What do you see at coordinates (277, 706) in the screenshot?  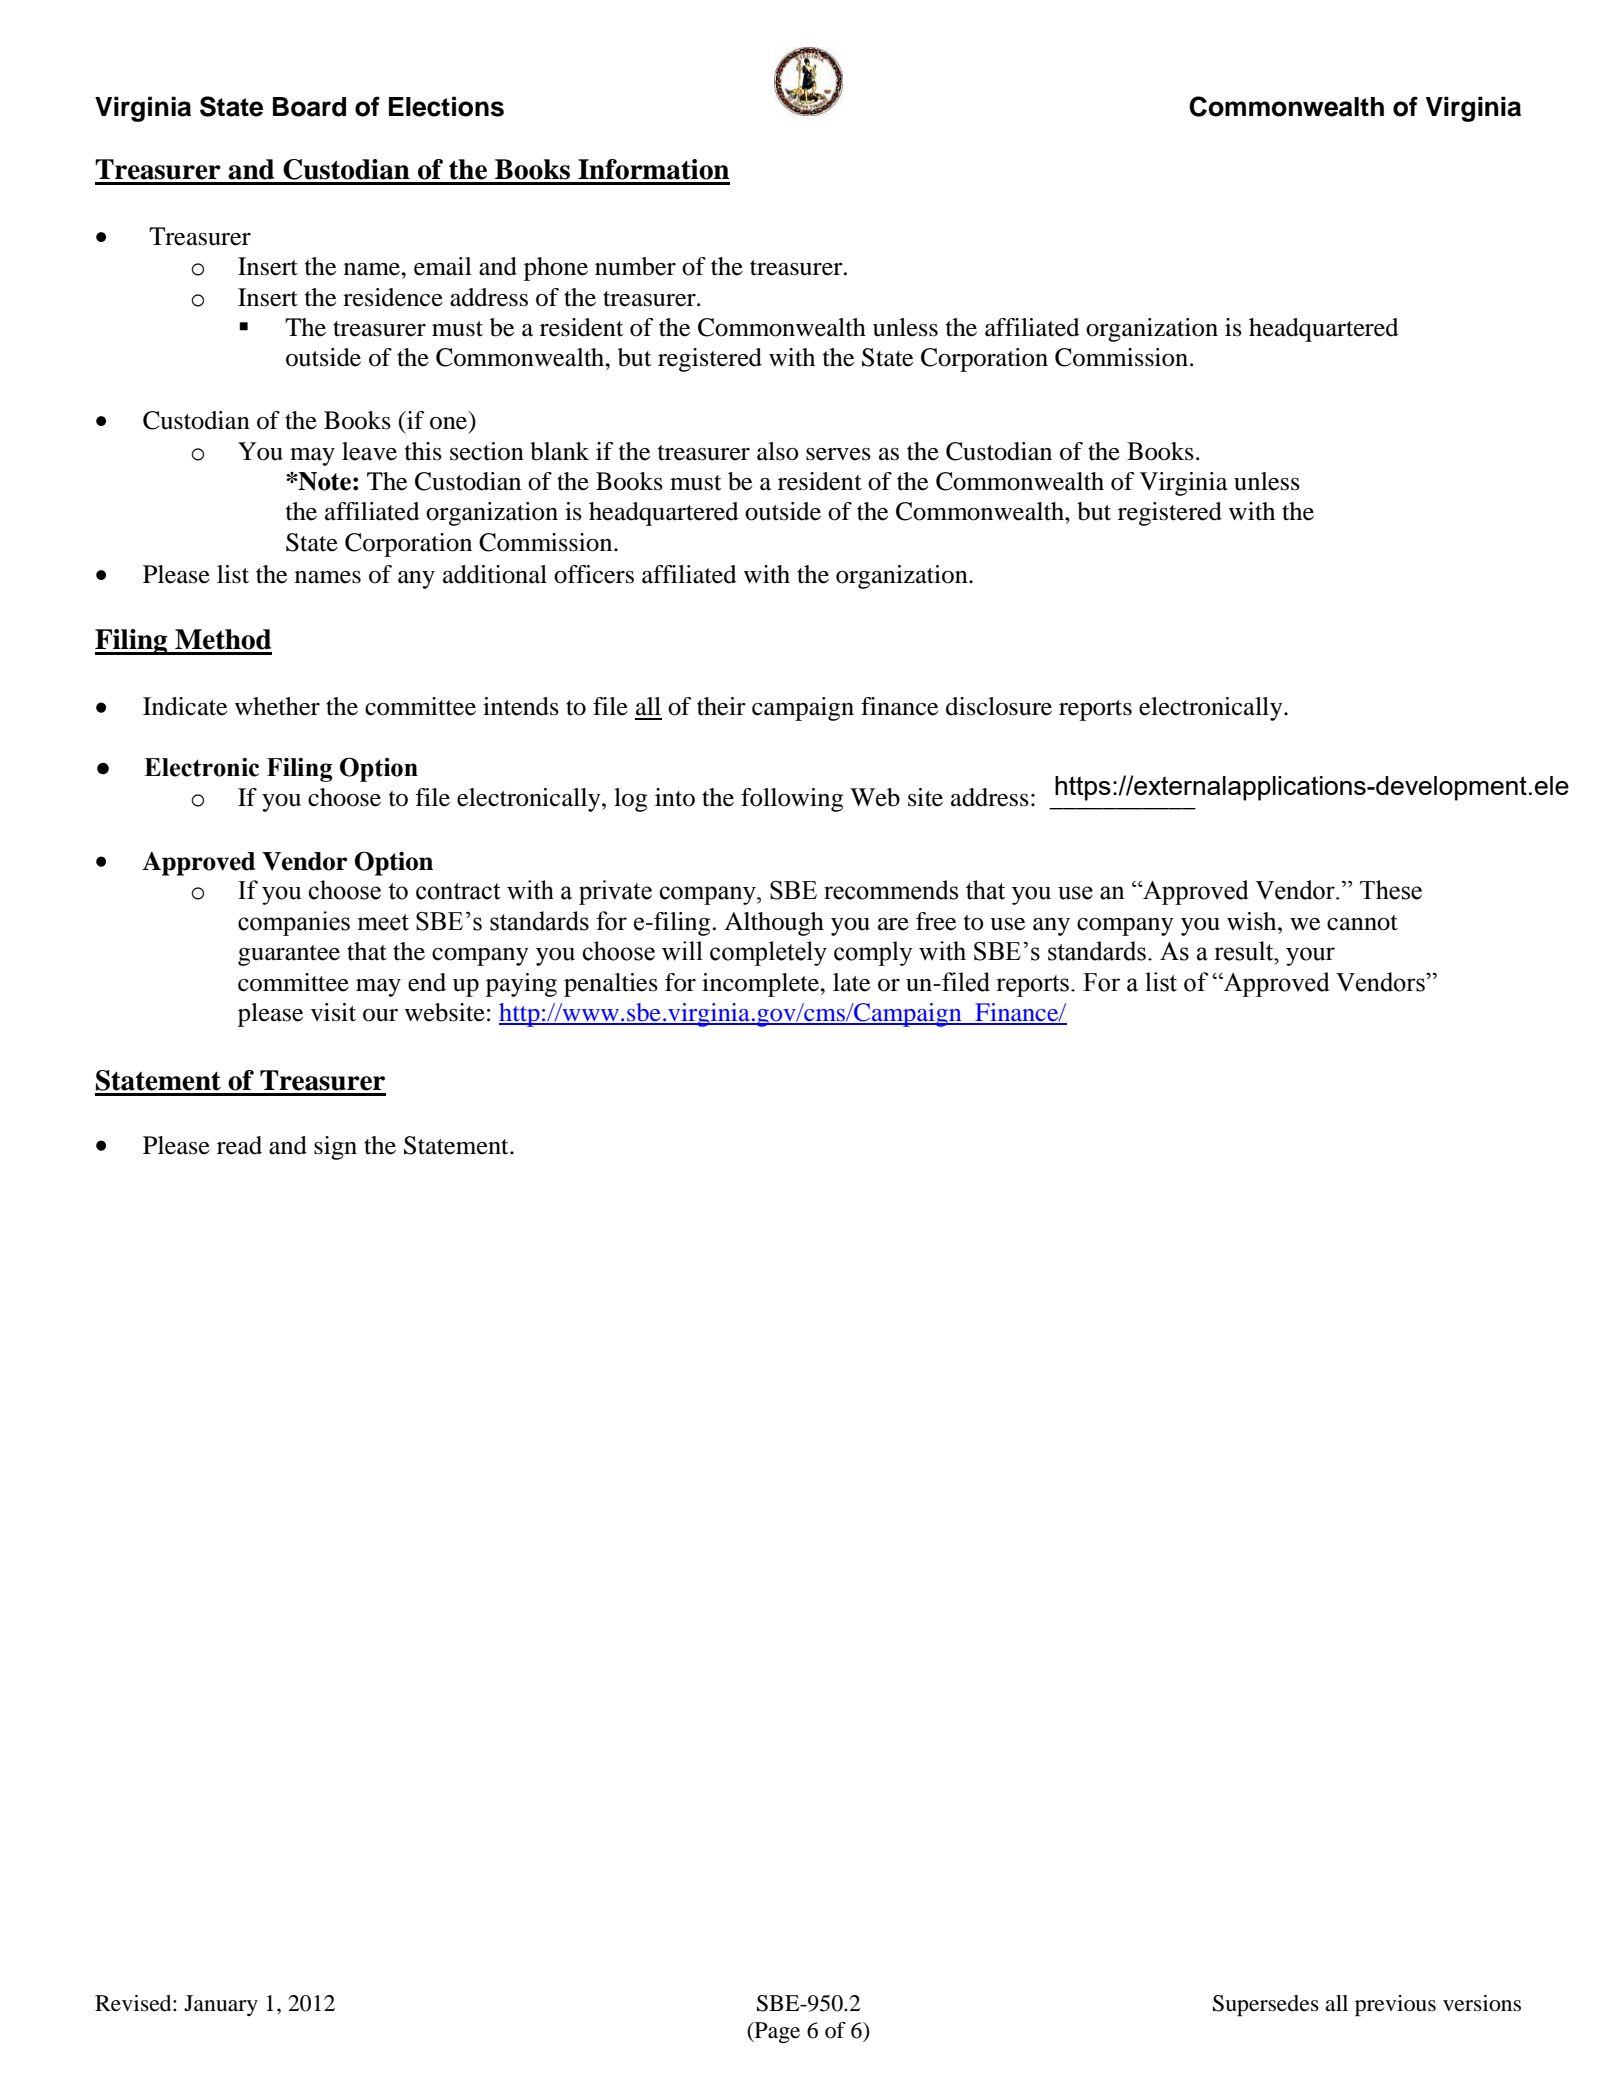 I see `whether` at bounding box center [277, 706].
